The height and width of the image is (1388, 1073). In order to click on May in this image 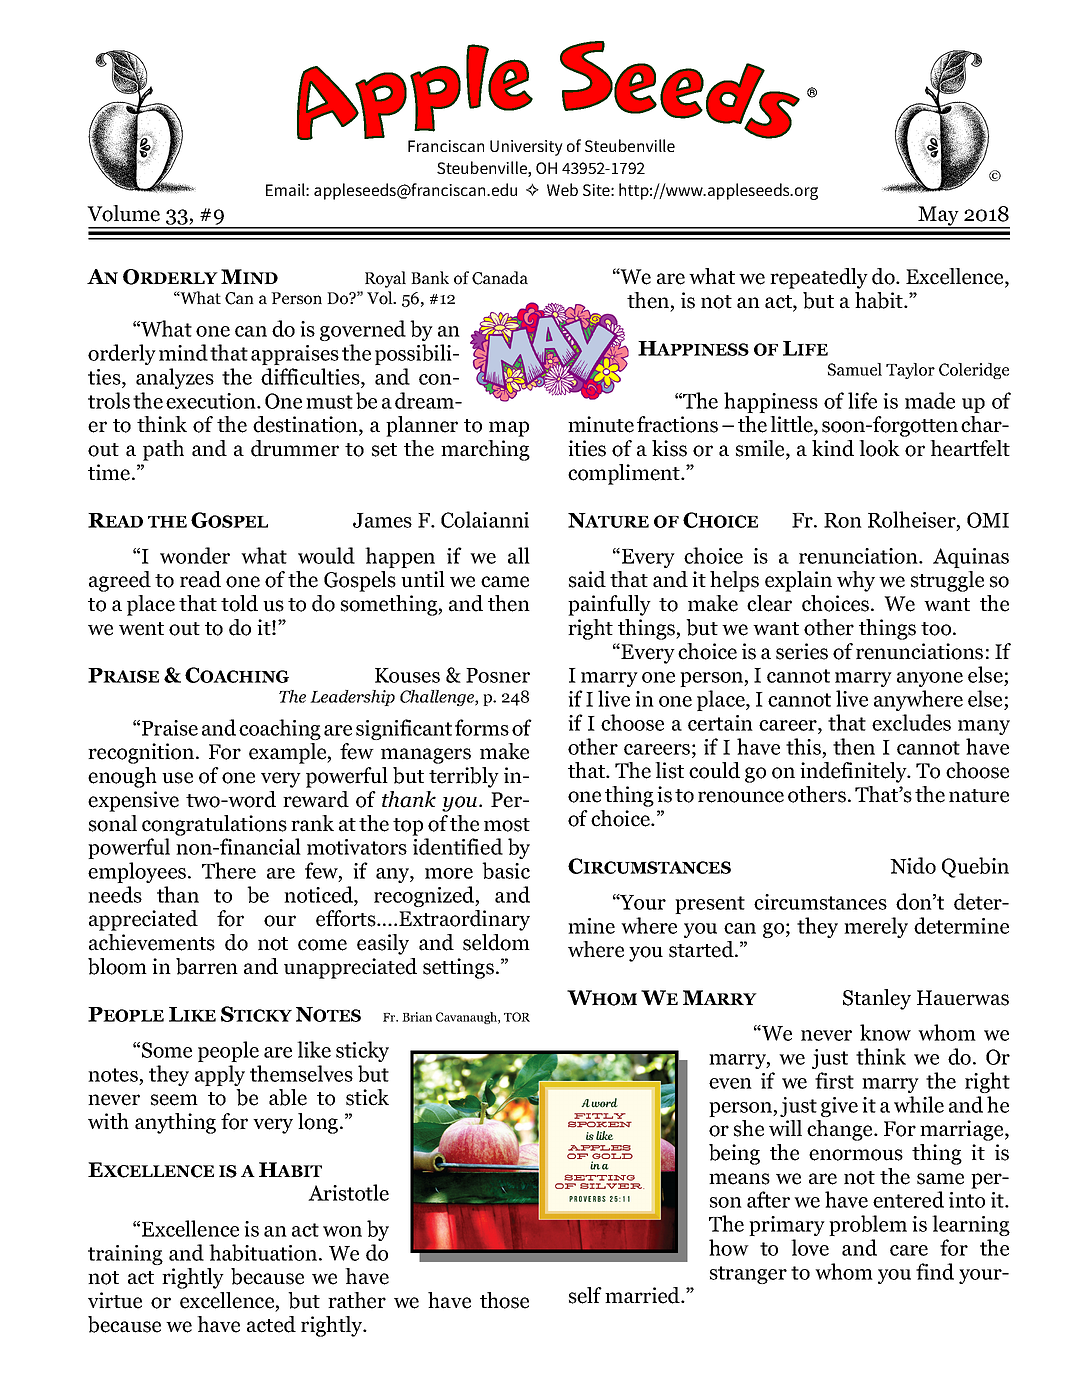, I will do `click(938, 217)`.
